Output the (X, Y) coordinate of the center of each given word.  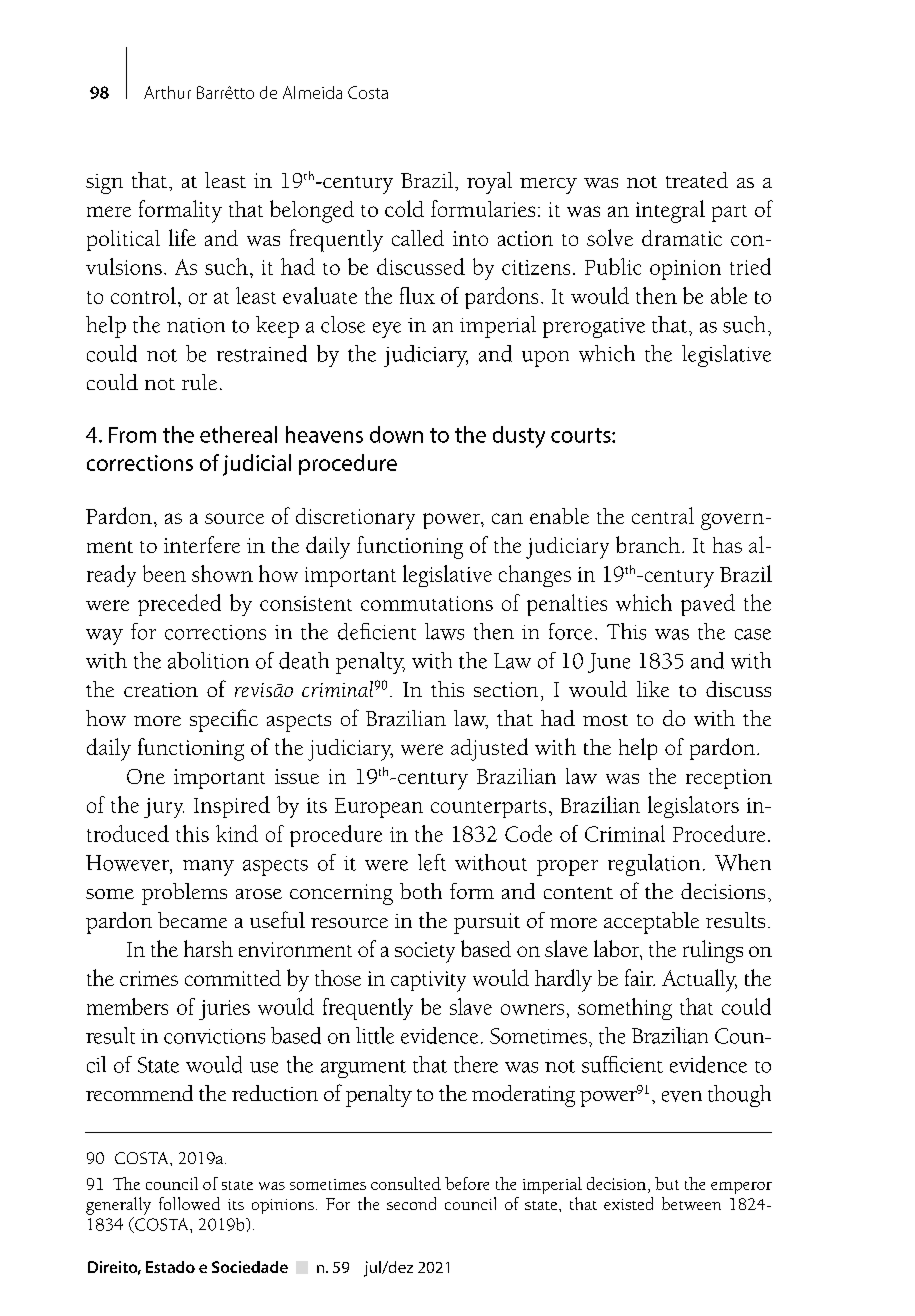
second (411, 1203)
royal (489, 183)
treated (697, 180)
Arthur (167, 92)
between (691, 1203)
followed (189, 1203)
